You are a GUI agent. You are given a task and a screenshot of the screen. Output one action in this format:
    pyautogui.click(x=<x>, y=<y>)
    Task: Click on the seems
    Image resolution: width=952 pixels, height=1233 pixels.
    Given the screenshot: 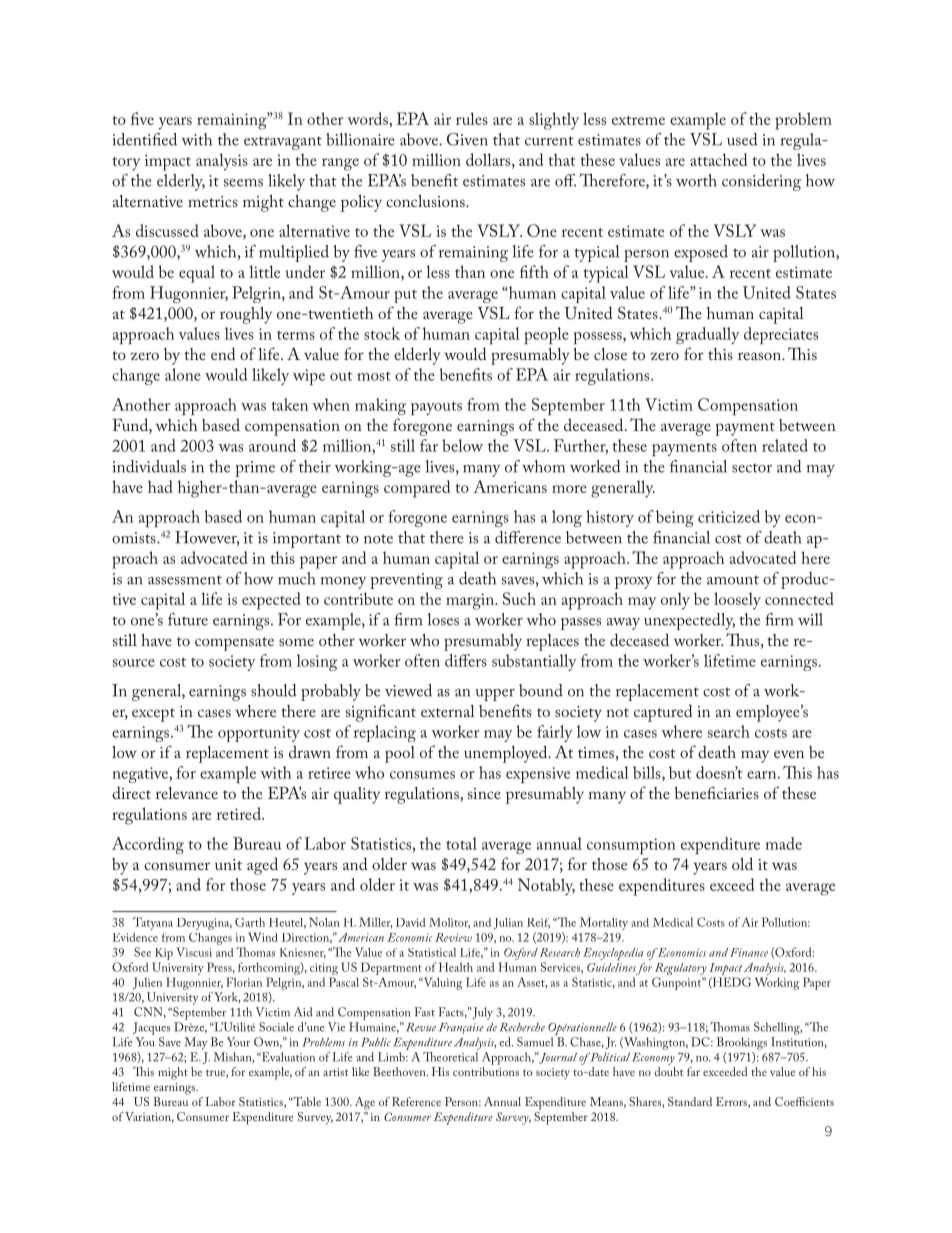 What is the action you would take?
    pyautogui.click(x=243, y=183)
